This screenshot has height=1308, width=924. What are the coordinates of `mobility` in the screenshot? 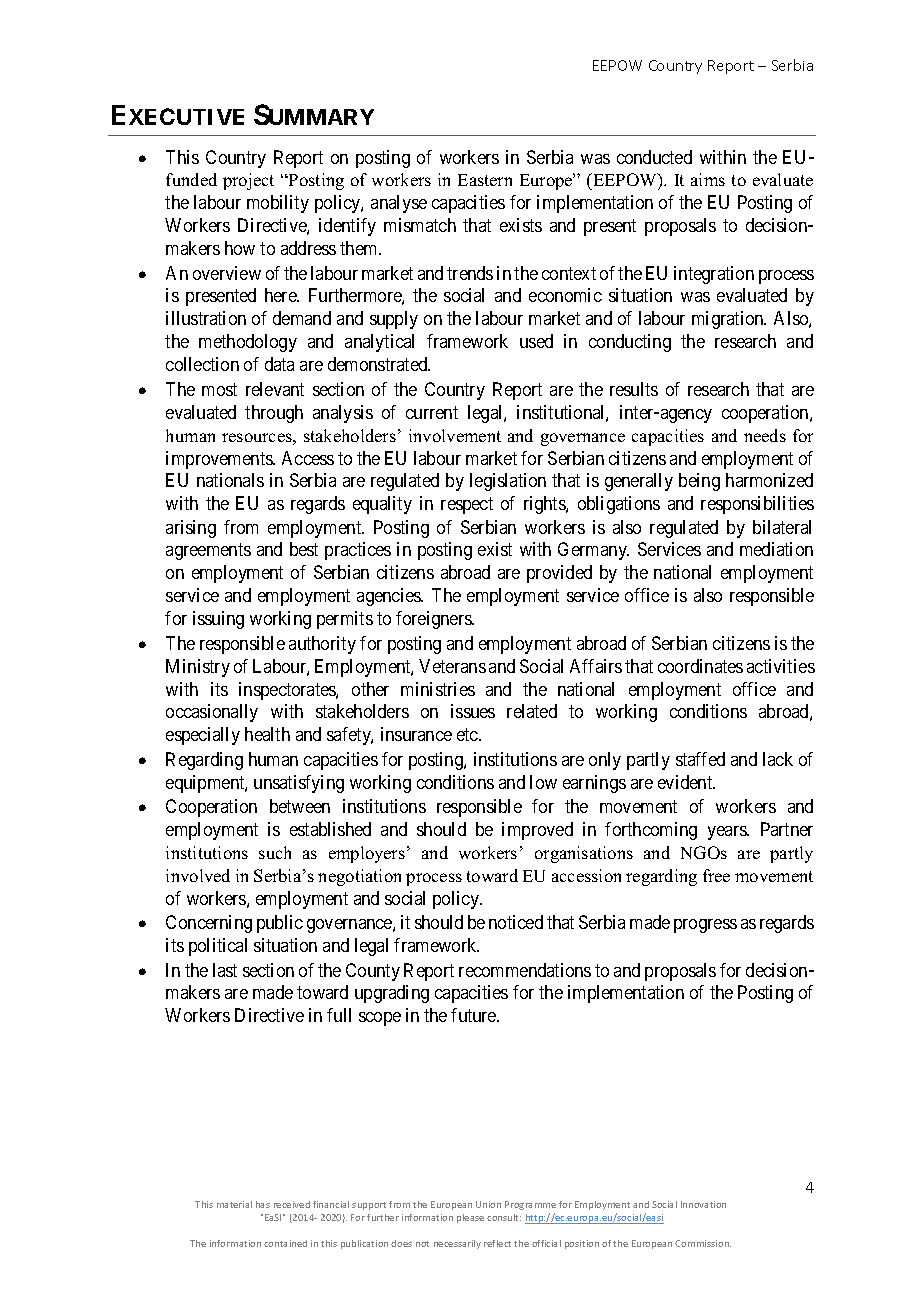 It's located at (278, 204).
